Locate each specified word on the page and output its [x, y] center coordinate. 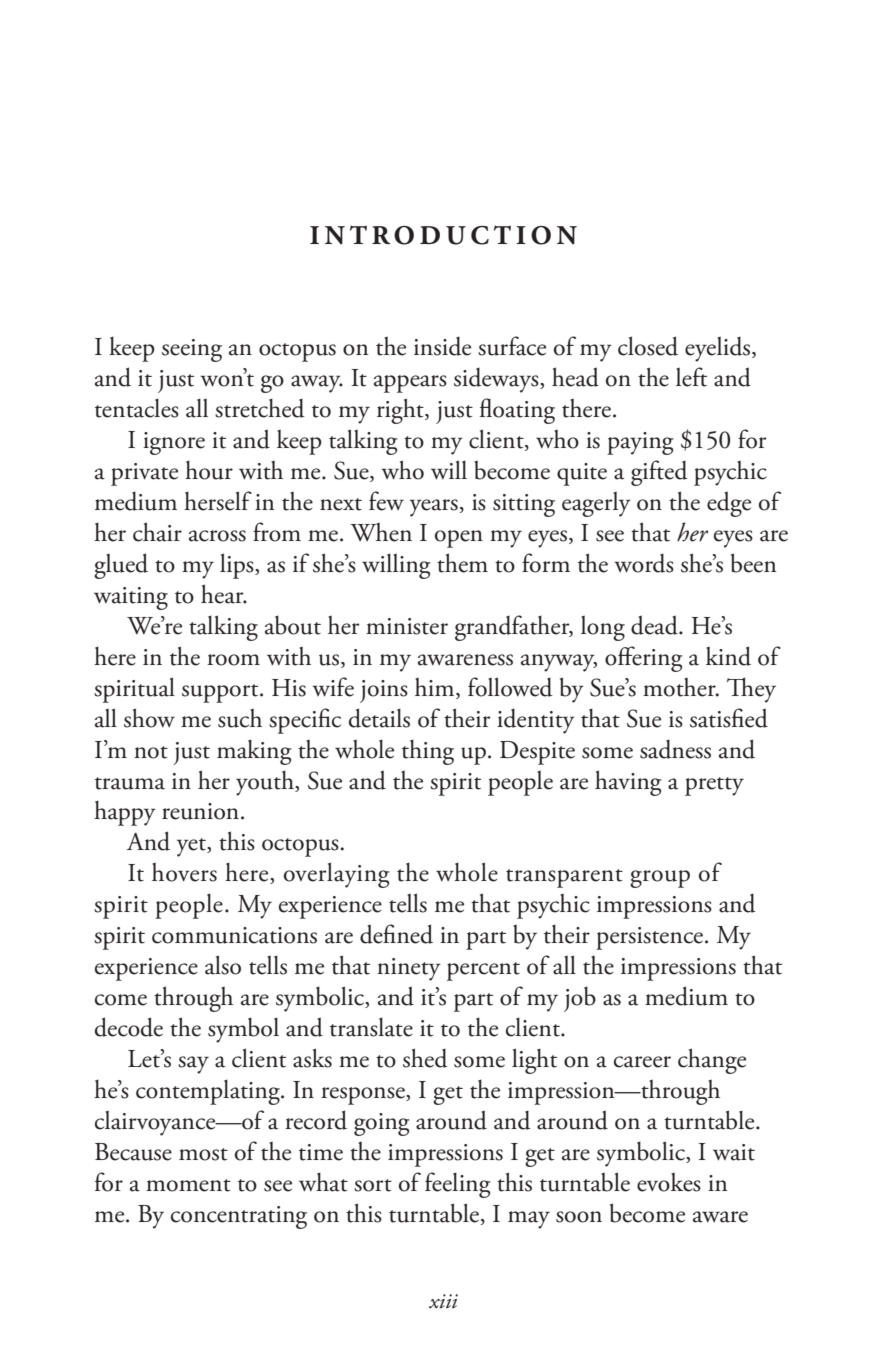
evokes [669, 1182]
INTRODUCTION [443, 235]
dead [655, 625]
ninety [409, 969]
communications [234, 935]
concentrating [239, 1217]
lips [238, 566]
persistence [651, 938]
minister [407, 626]
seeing [192, 350]
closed [648, 346]
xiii [443, 1301]
